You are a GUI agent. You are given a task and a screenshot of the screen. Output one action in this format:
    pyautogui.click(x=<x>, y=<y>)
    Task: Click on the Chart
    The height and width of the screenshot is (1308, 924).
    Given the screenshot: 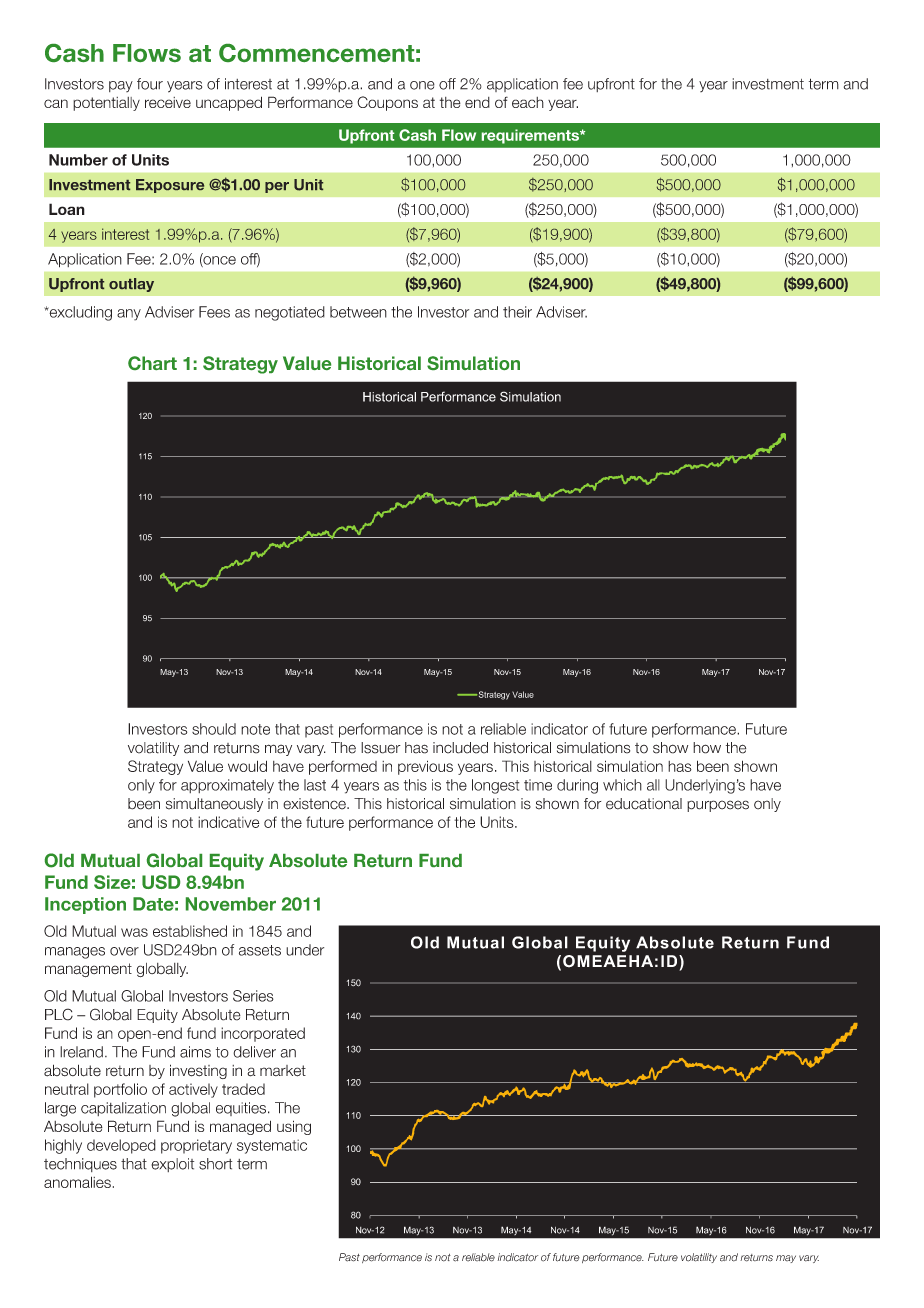 What is the action you would take?
    pyautogui.click(x=152, y=363)
